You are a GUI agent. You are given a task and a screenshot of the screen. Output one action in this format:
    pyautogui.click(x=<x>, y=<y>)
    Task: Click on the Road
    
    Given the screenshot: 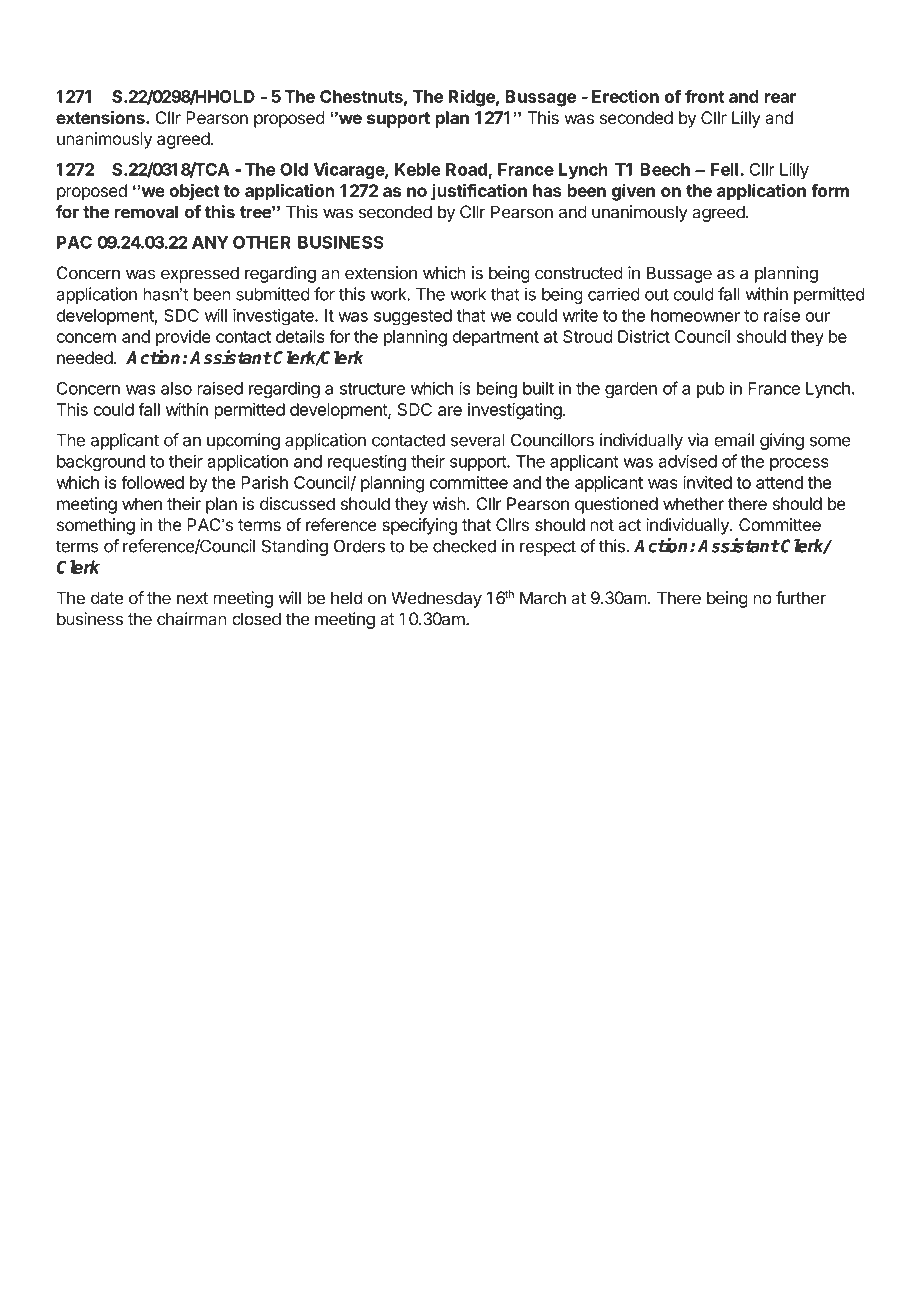 What is the action you would take?
    pyautogui.click(x=466, y=169)
